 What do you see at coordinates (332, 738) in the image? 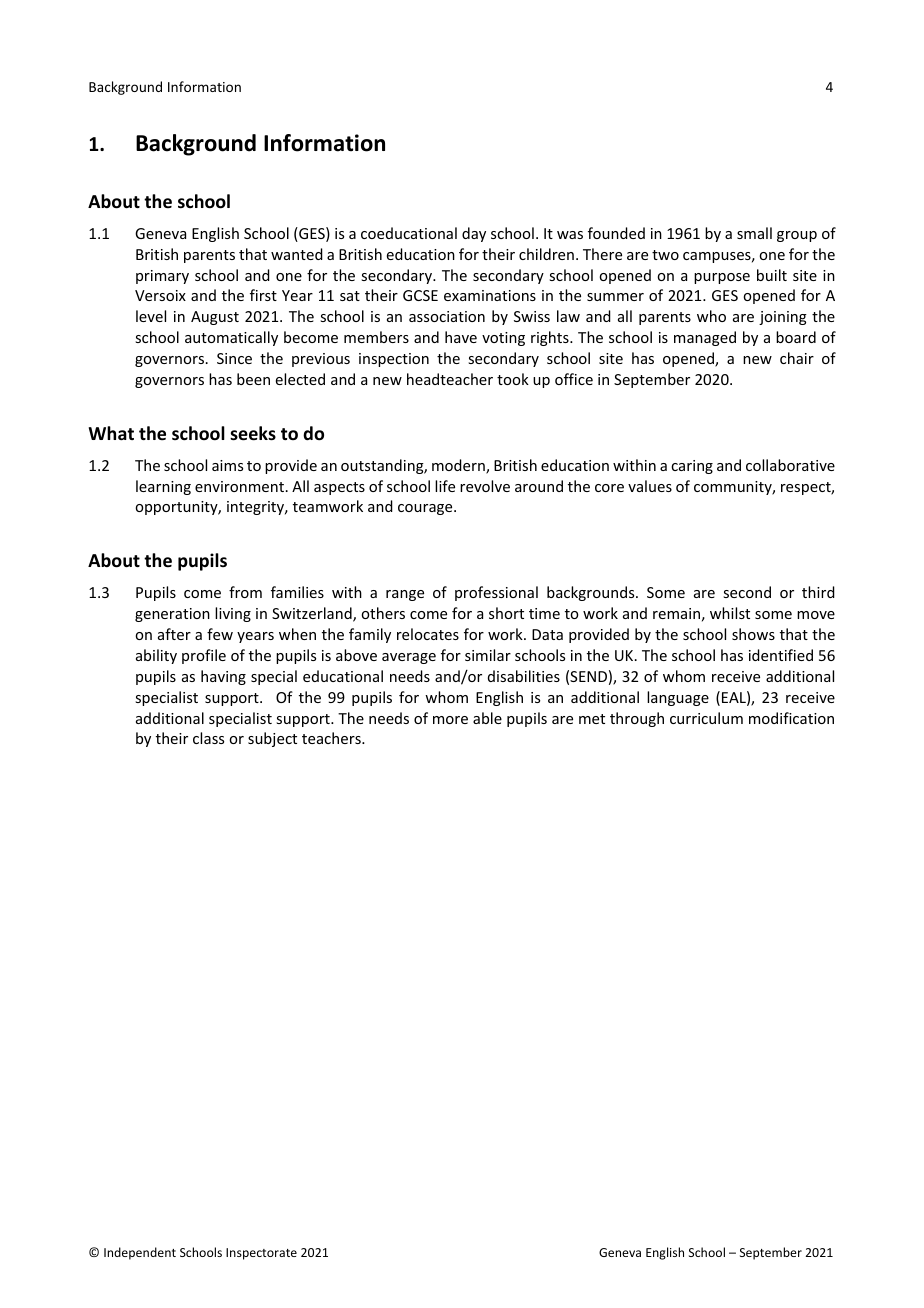
I see `teachers` at bounding box center [332, 738].
